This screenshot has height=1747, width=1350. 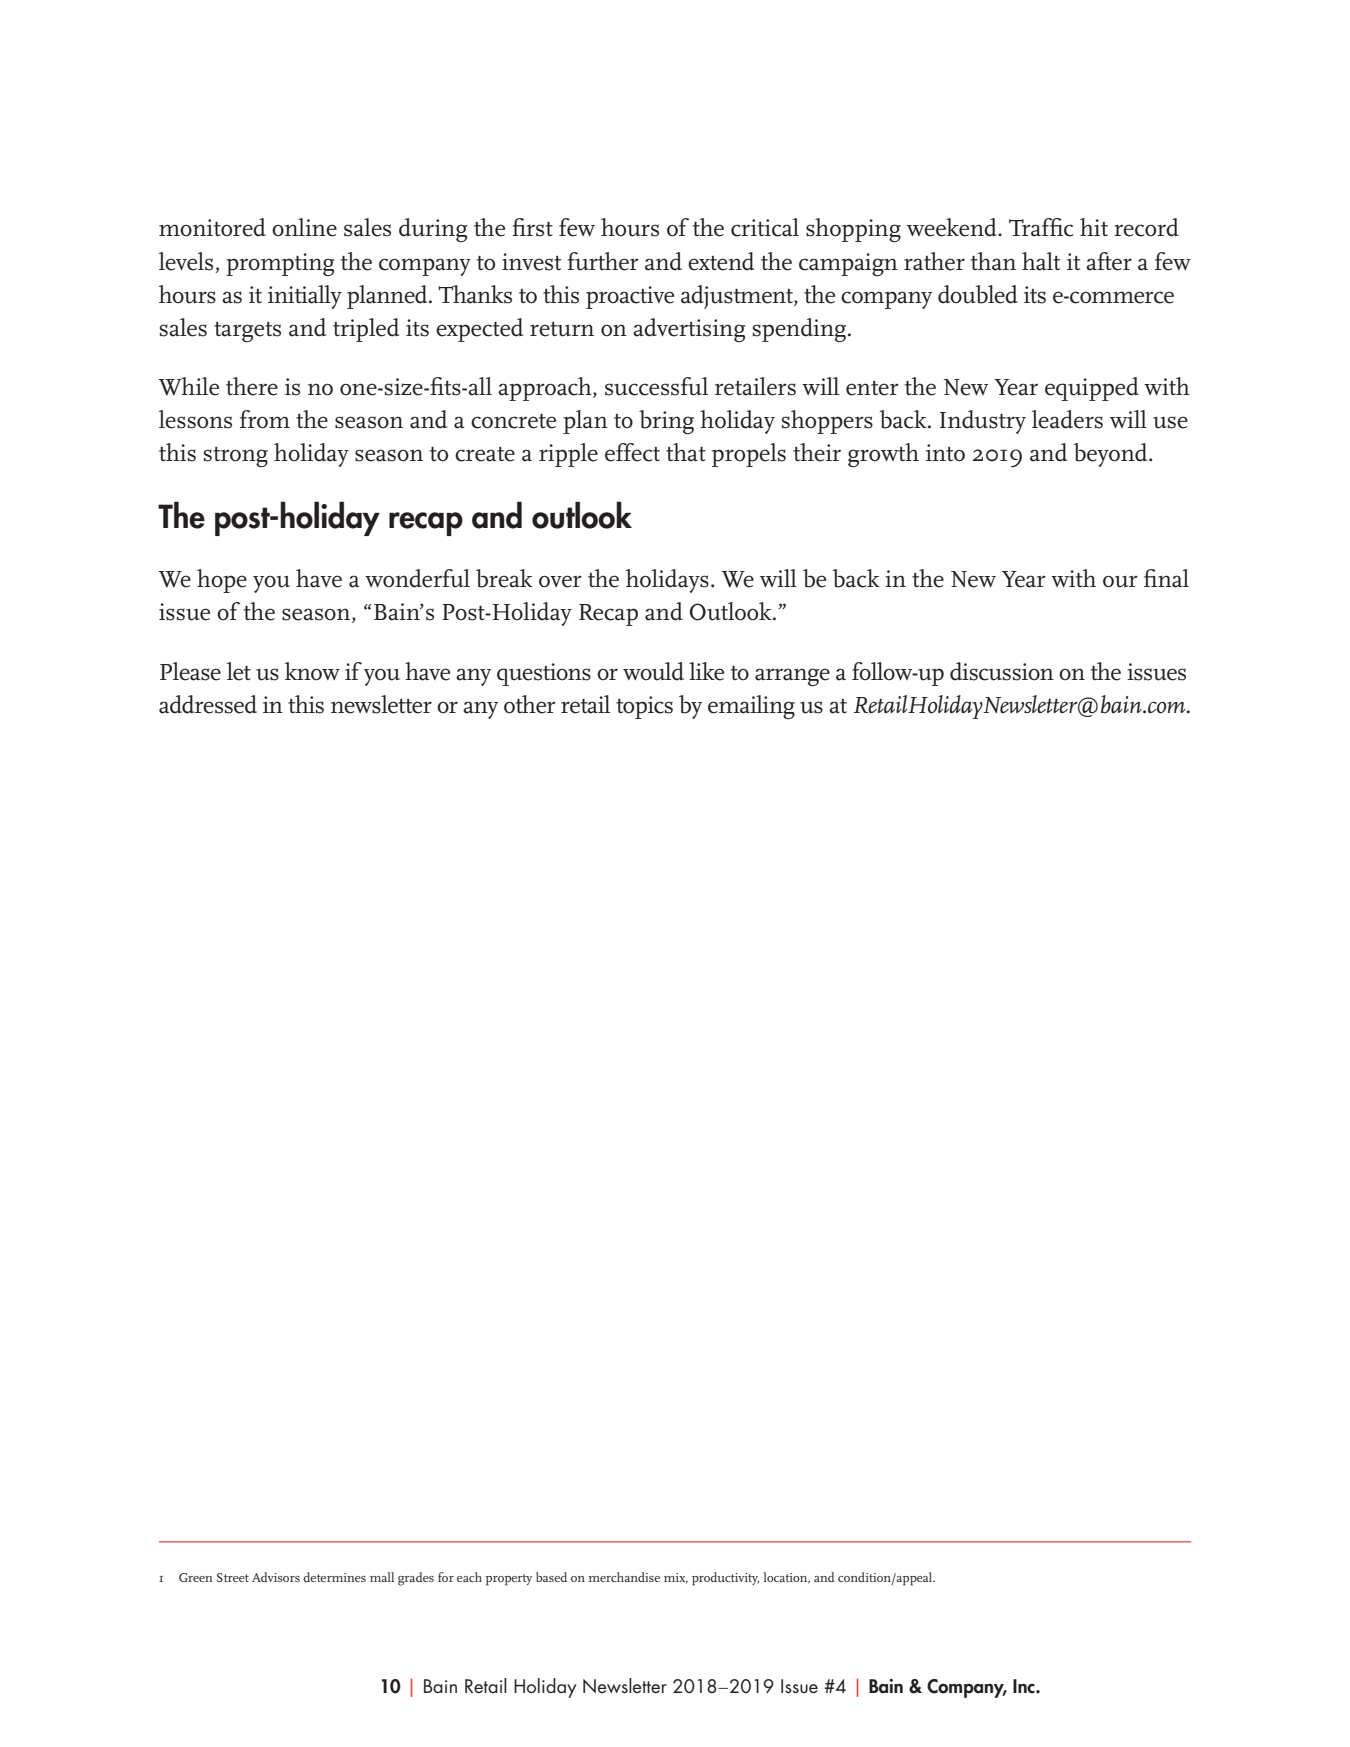 I want to click on mix, so click(x=676, y=1578).
